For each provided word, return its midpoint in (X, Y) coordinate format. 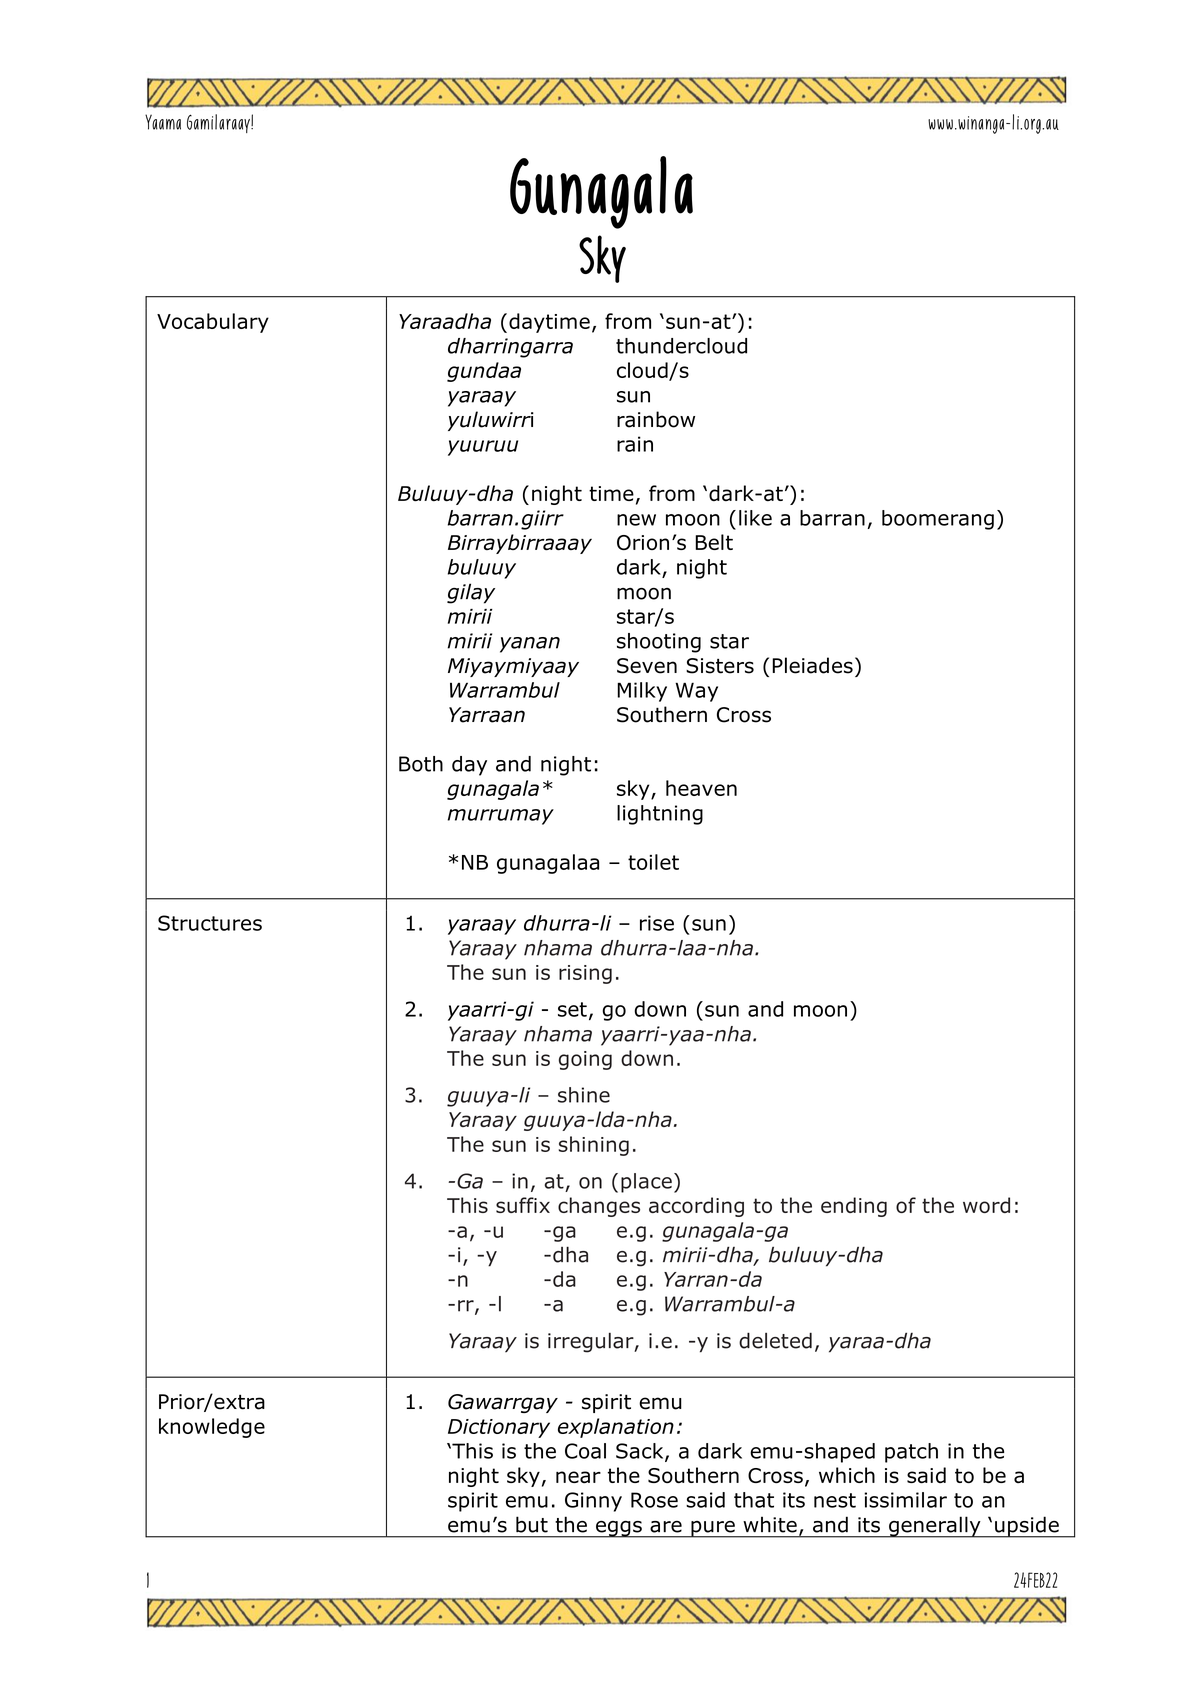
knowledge (212, 1428)
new (636, 520)
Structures (210, 923)
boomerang (938, 520)
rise (657, 923)
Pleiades (812, 665)
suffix (523, 1205)
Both (421, 764)
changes (599, 1207)
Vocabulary (213, 323)
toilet (653, 862)
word (986, 1205)
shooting (659, 643)
